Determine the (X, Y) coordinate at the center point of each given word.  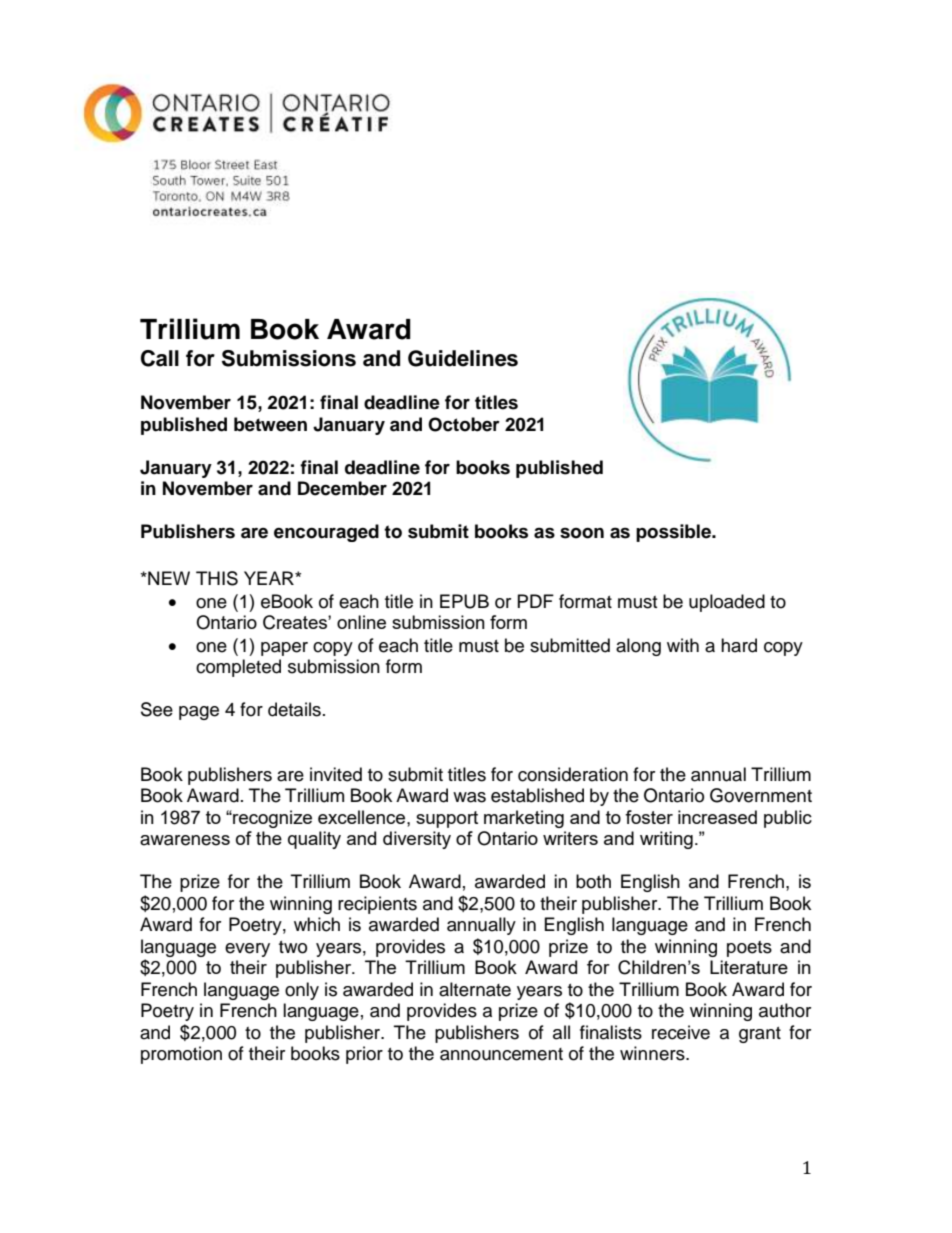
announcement (501, 1054)
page (199, 713)
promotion (181, 1055)
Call (160, 358)
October (464, 424)
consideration (573, 774)
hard (739, 645)
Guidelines (463, 358)
